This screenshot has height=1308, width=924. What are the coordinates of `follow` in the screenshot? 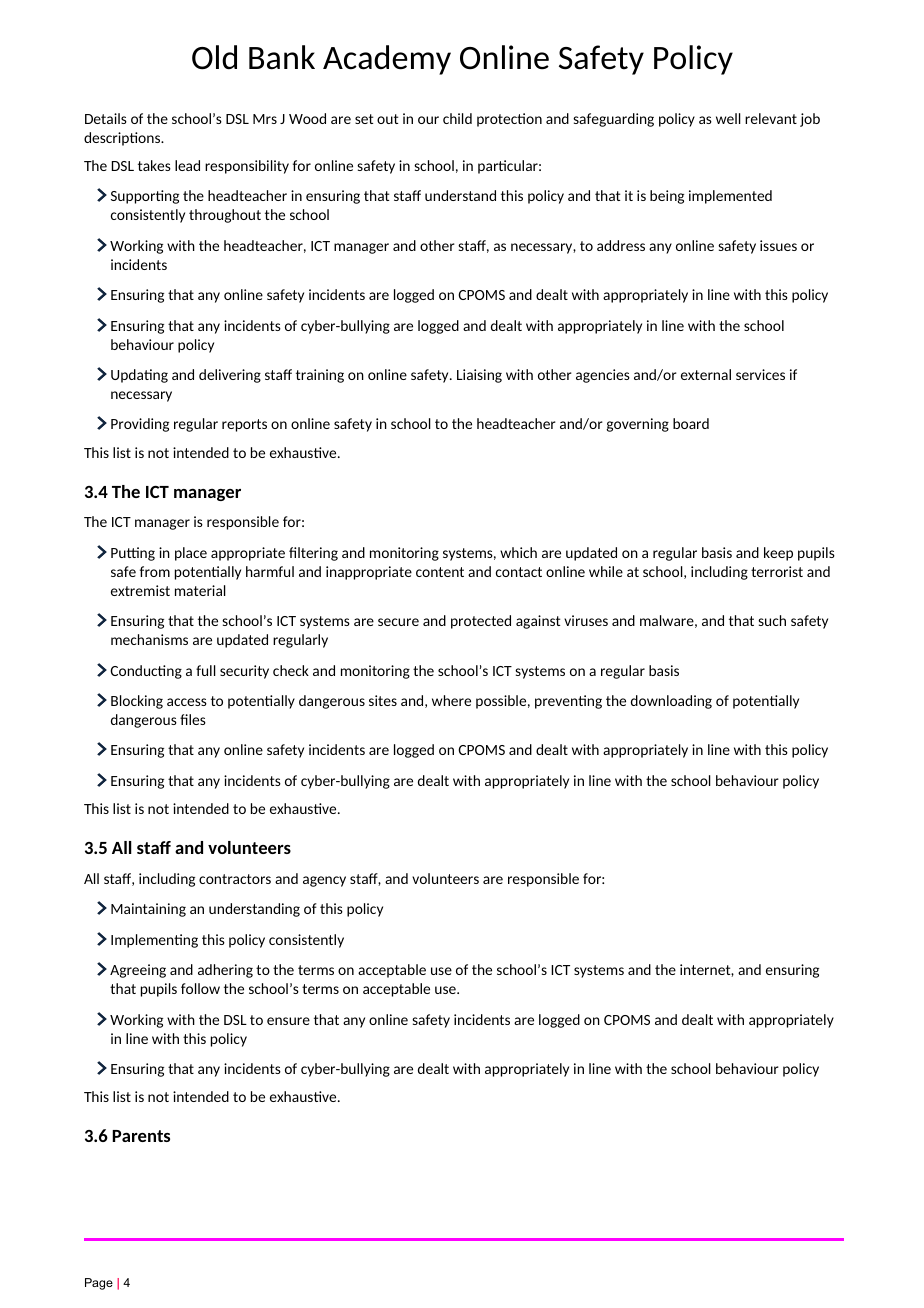 It's located at (200, 988).
